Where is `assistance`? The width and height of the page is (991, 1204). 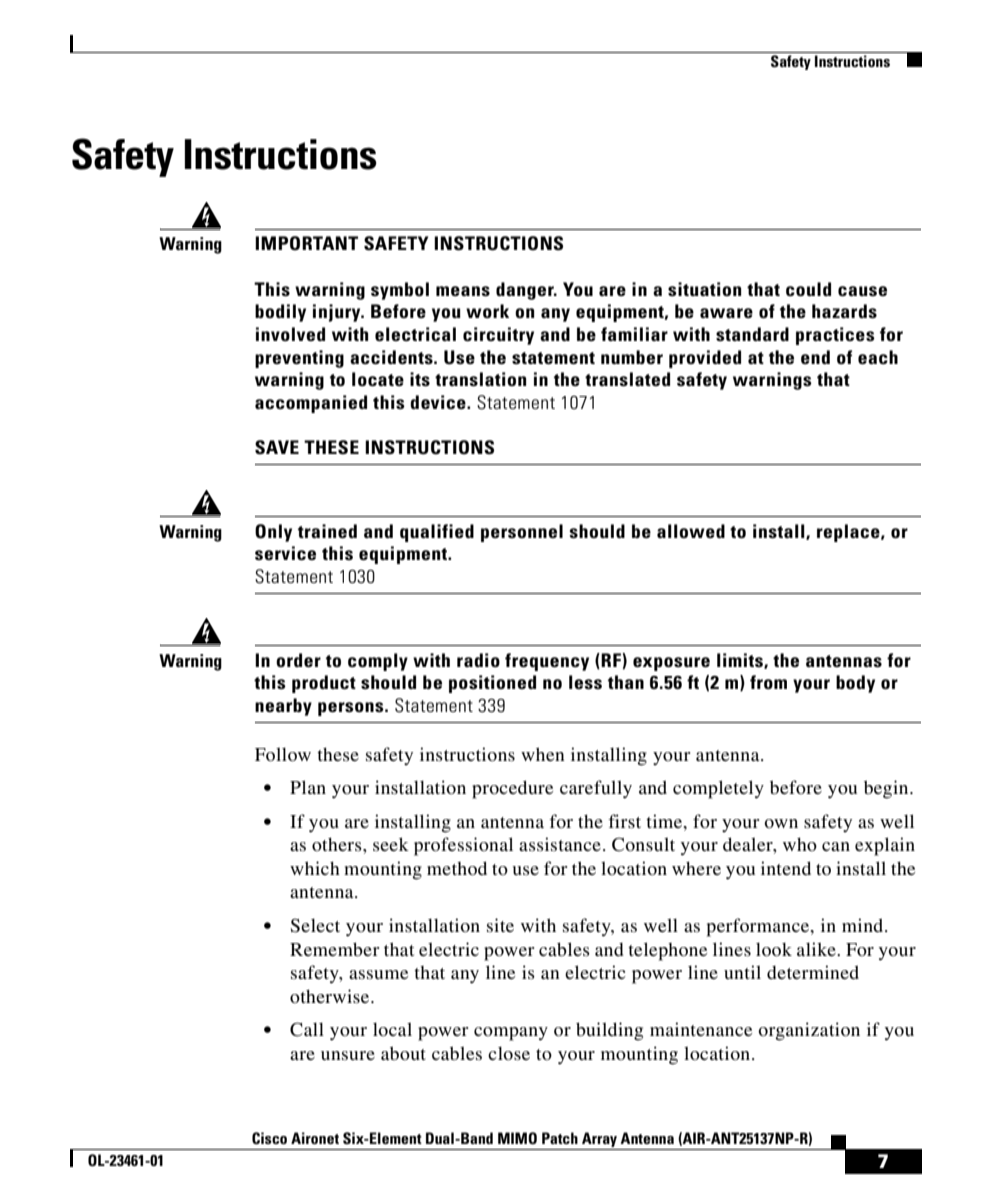 assistance is located at coordinates (560, 844).
